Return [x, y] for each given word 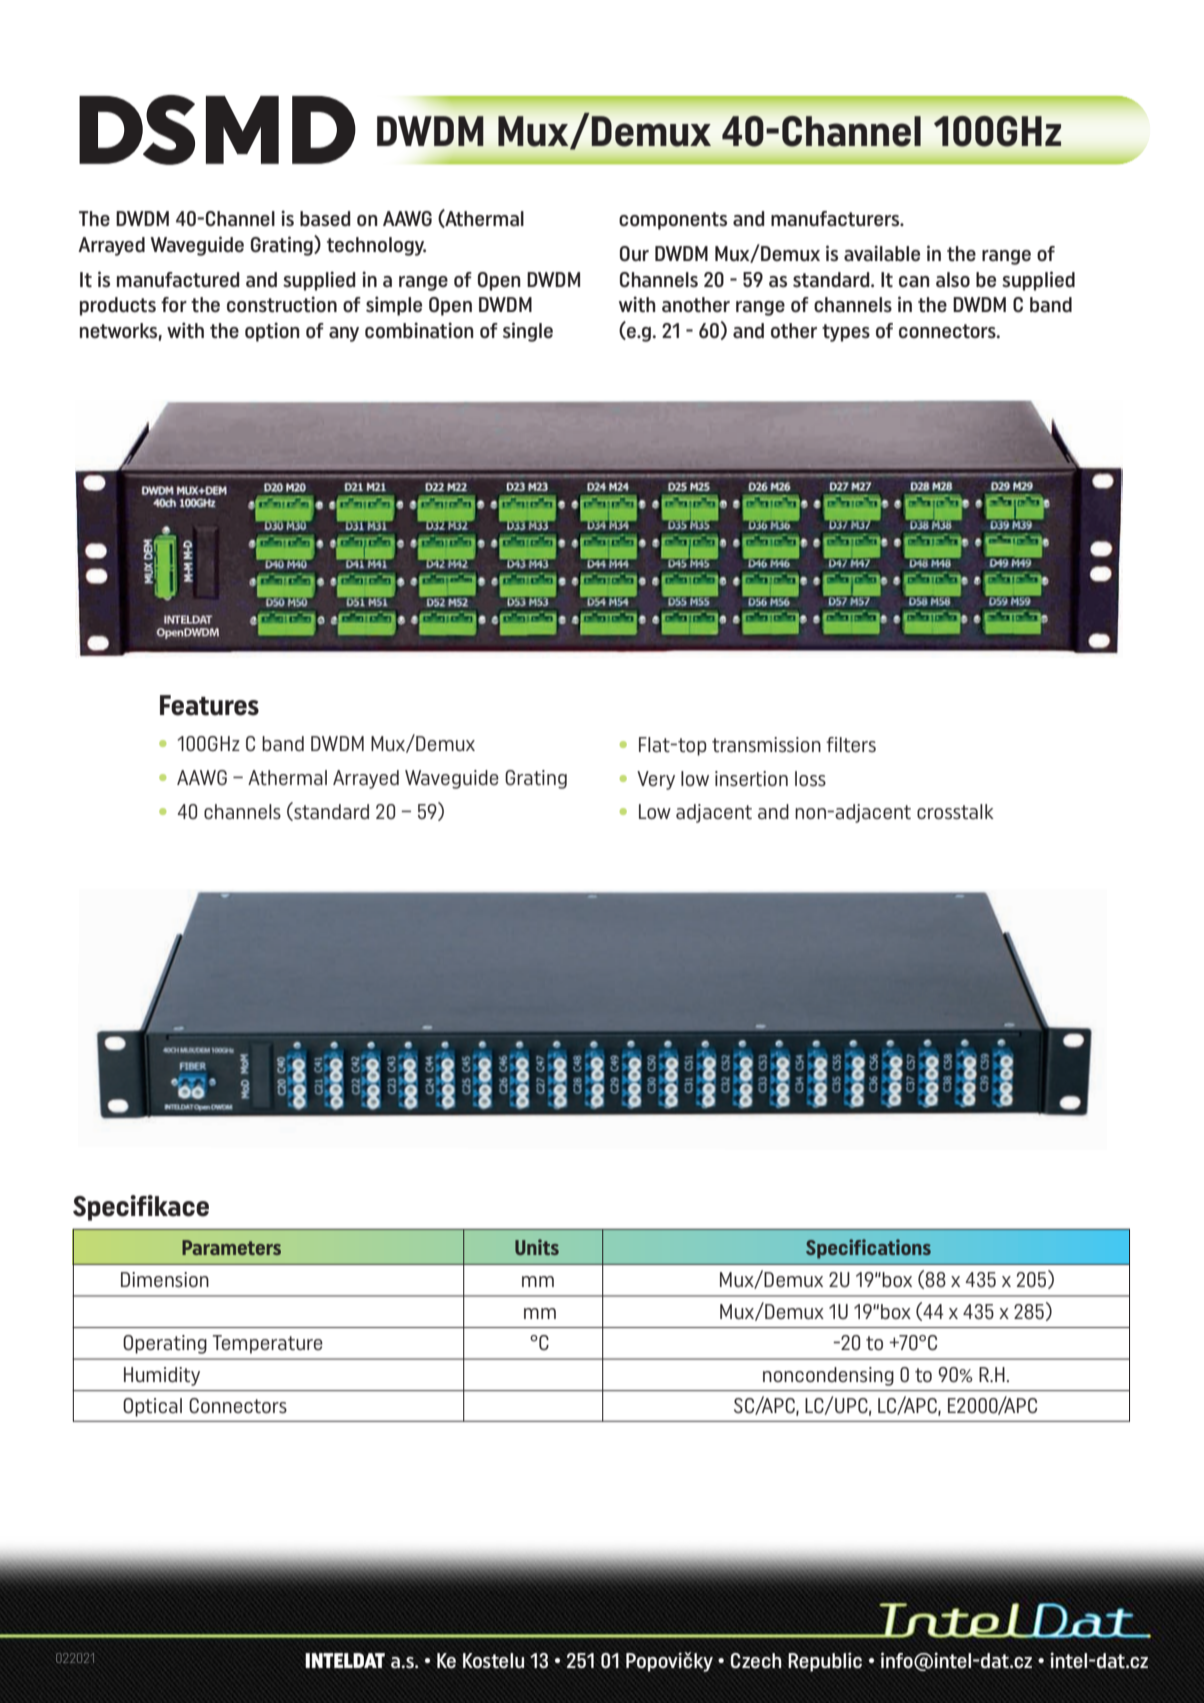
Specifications [868, 1249]
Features [209, 705]
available [882, 253]
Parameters [231, 1247]
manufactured [178, 280]
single [528, 332]
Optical [152, 1407]
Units [537, 1247]
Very [656, 780]
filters [851, 744]
